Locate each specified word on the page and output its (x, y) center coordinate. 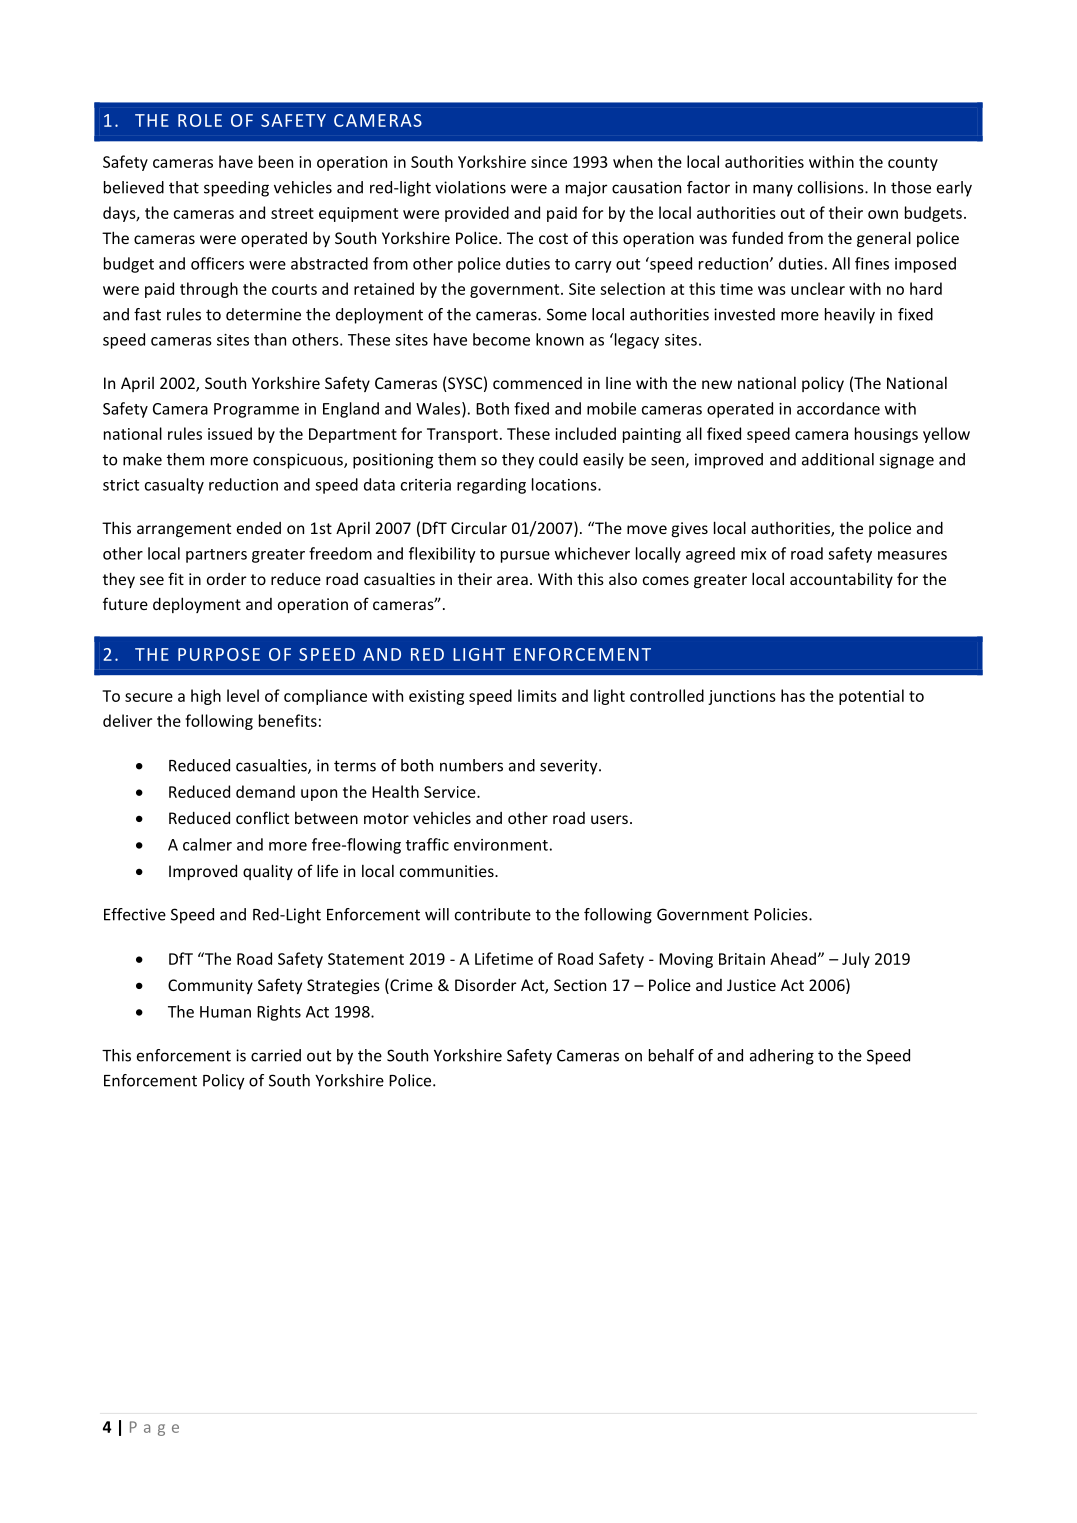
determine (263, 314)
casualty (174, 486)
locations (565, 484)
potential (871, 697)
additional (838, 459)
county (913, 164)
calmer (207, 844)
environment (501, 845)
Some (567, 314)
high (206, 697)
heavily (850, 316)
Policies (782, 914)
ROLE (200, 120)
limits (537, 695)
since (549, 162)
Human (225, 1012)
